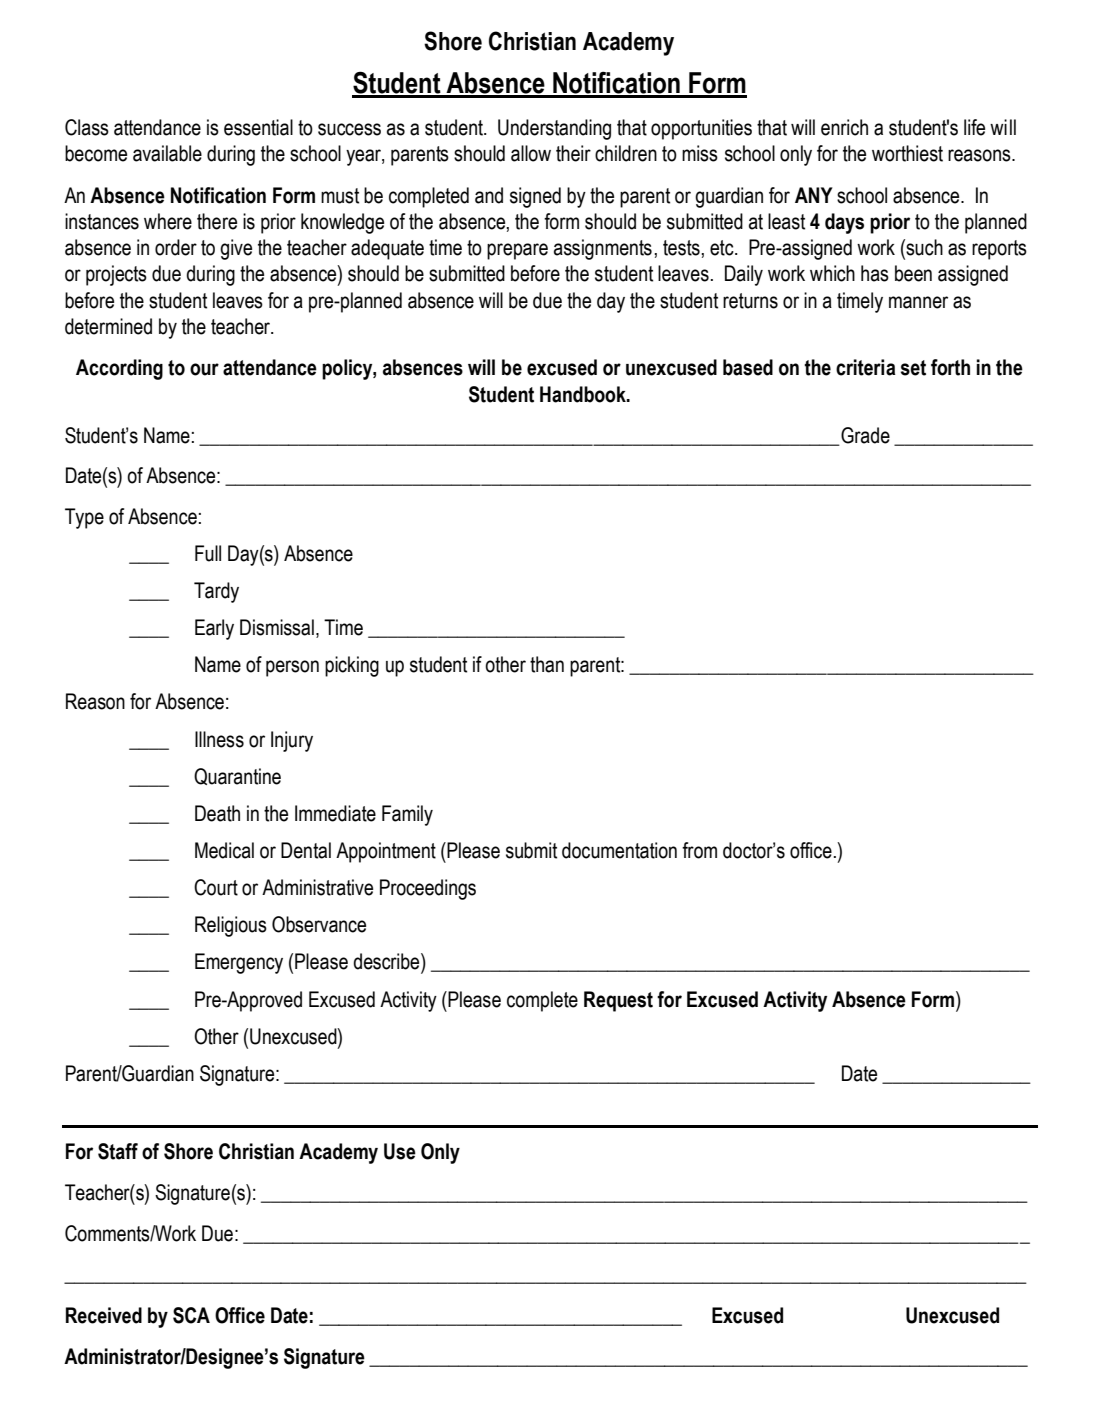 This screenshot has height=1422, width=1099. I want to click on allow, so click(531, 153).
